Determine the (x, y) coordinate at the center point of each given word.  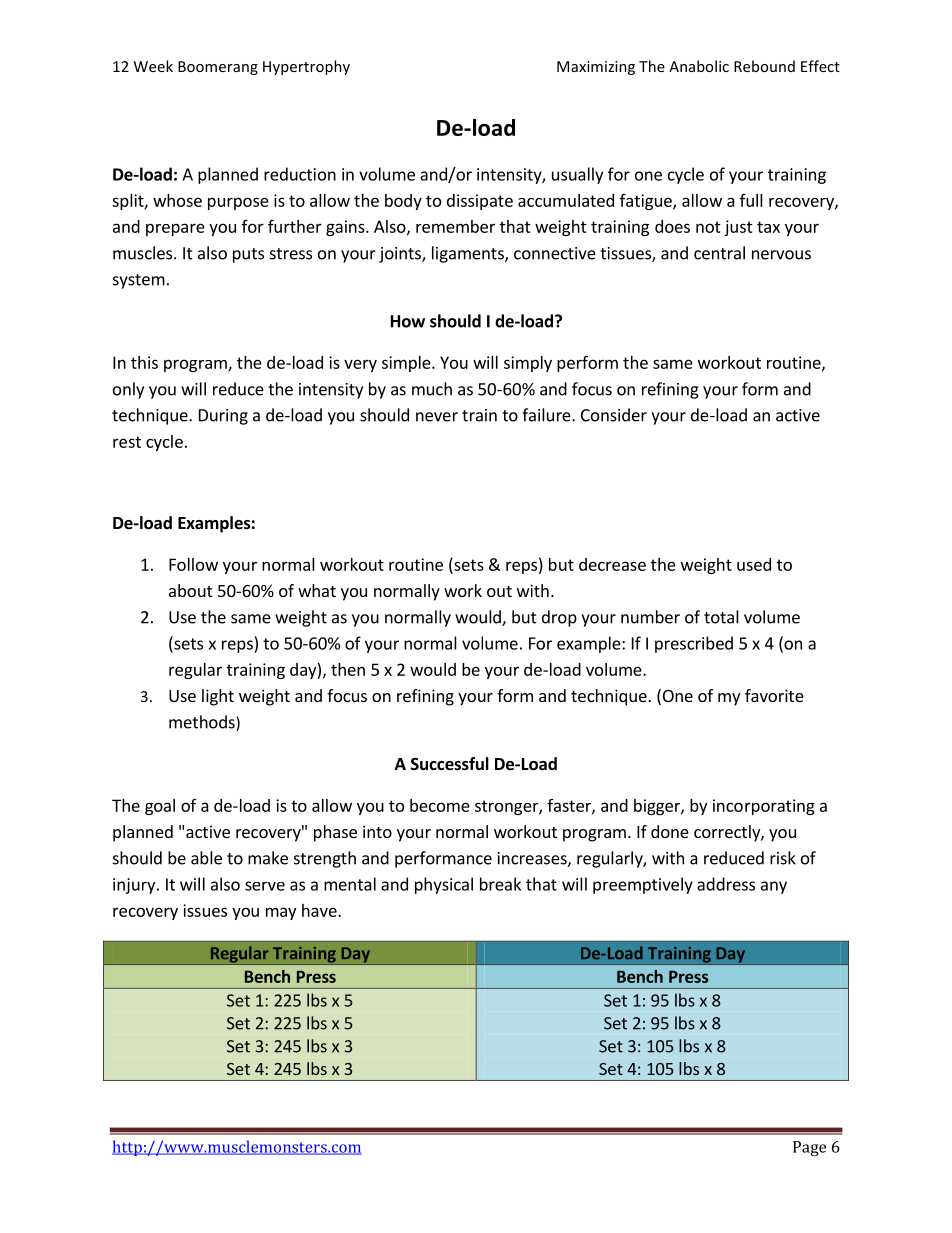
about (190, 590)
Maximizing (596, 68)
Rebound (764, 66)
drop (559, 618)
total (721, 617)
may (281, 913)
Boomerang (218, 68)
